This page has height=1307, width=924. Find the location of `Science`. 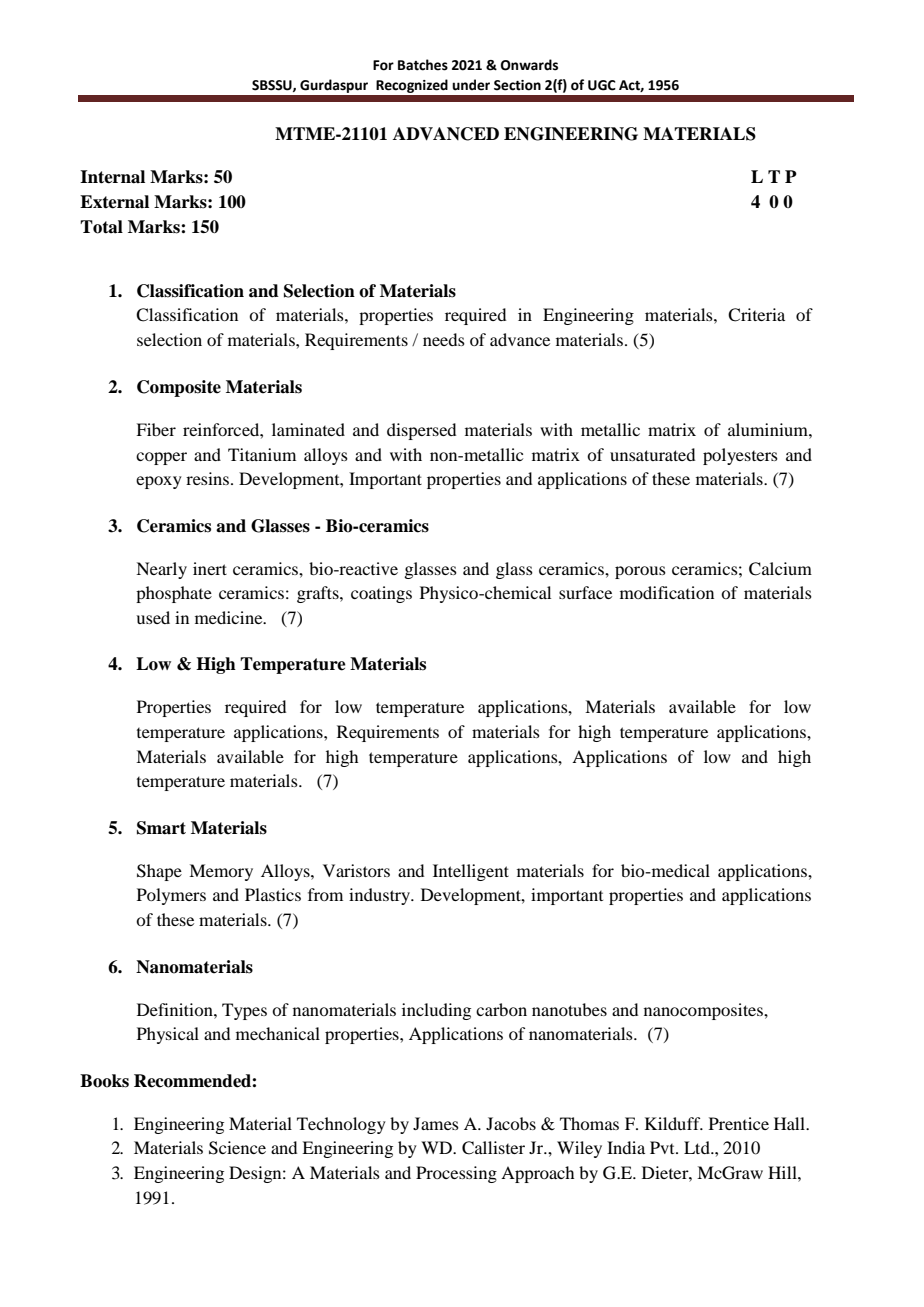

Science is located at coordinates (237, 1148).
